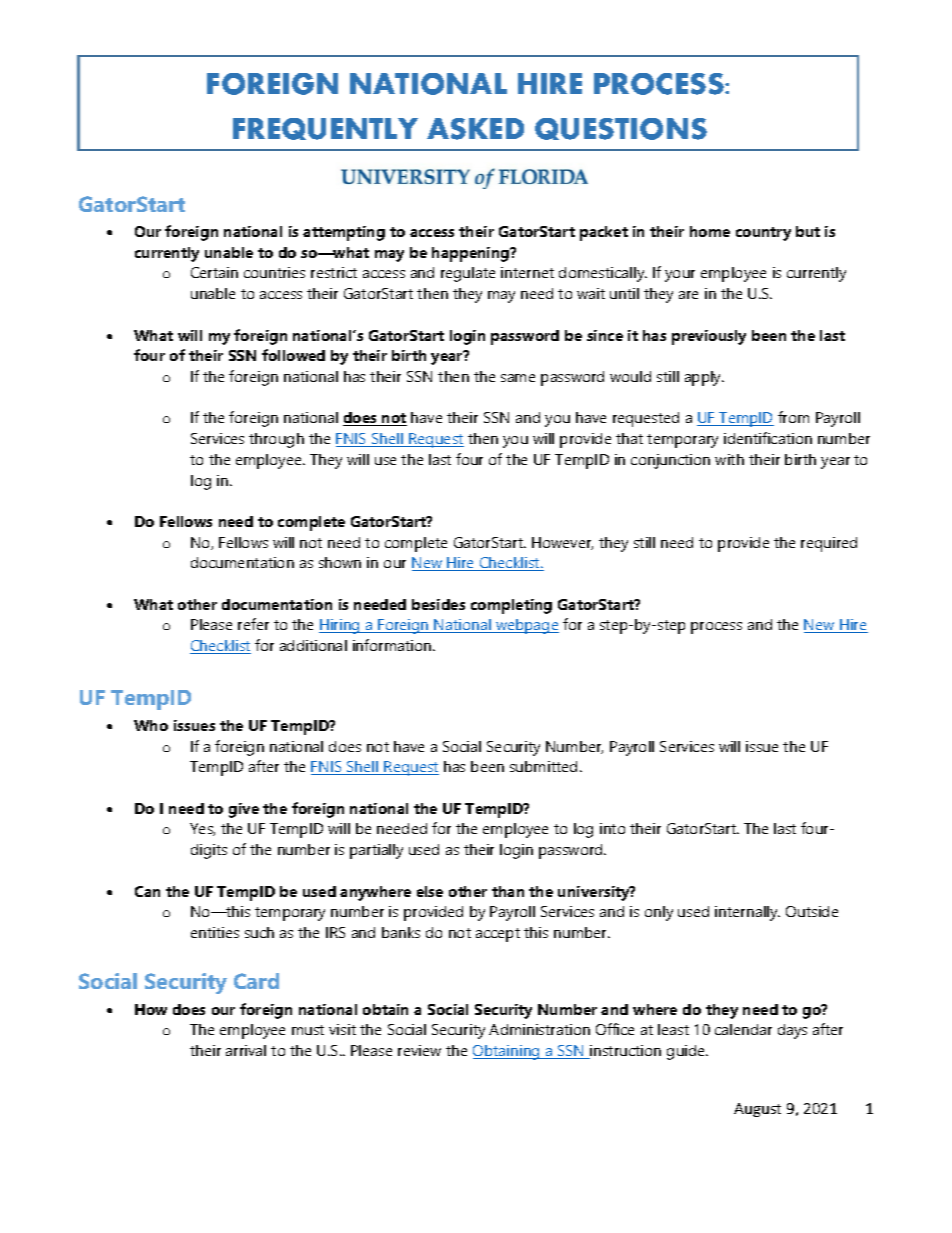  I want to click on FREQUENTLY, so click(325, 129).
